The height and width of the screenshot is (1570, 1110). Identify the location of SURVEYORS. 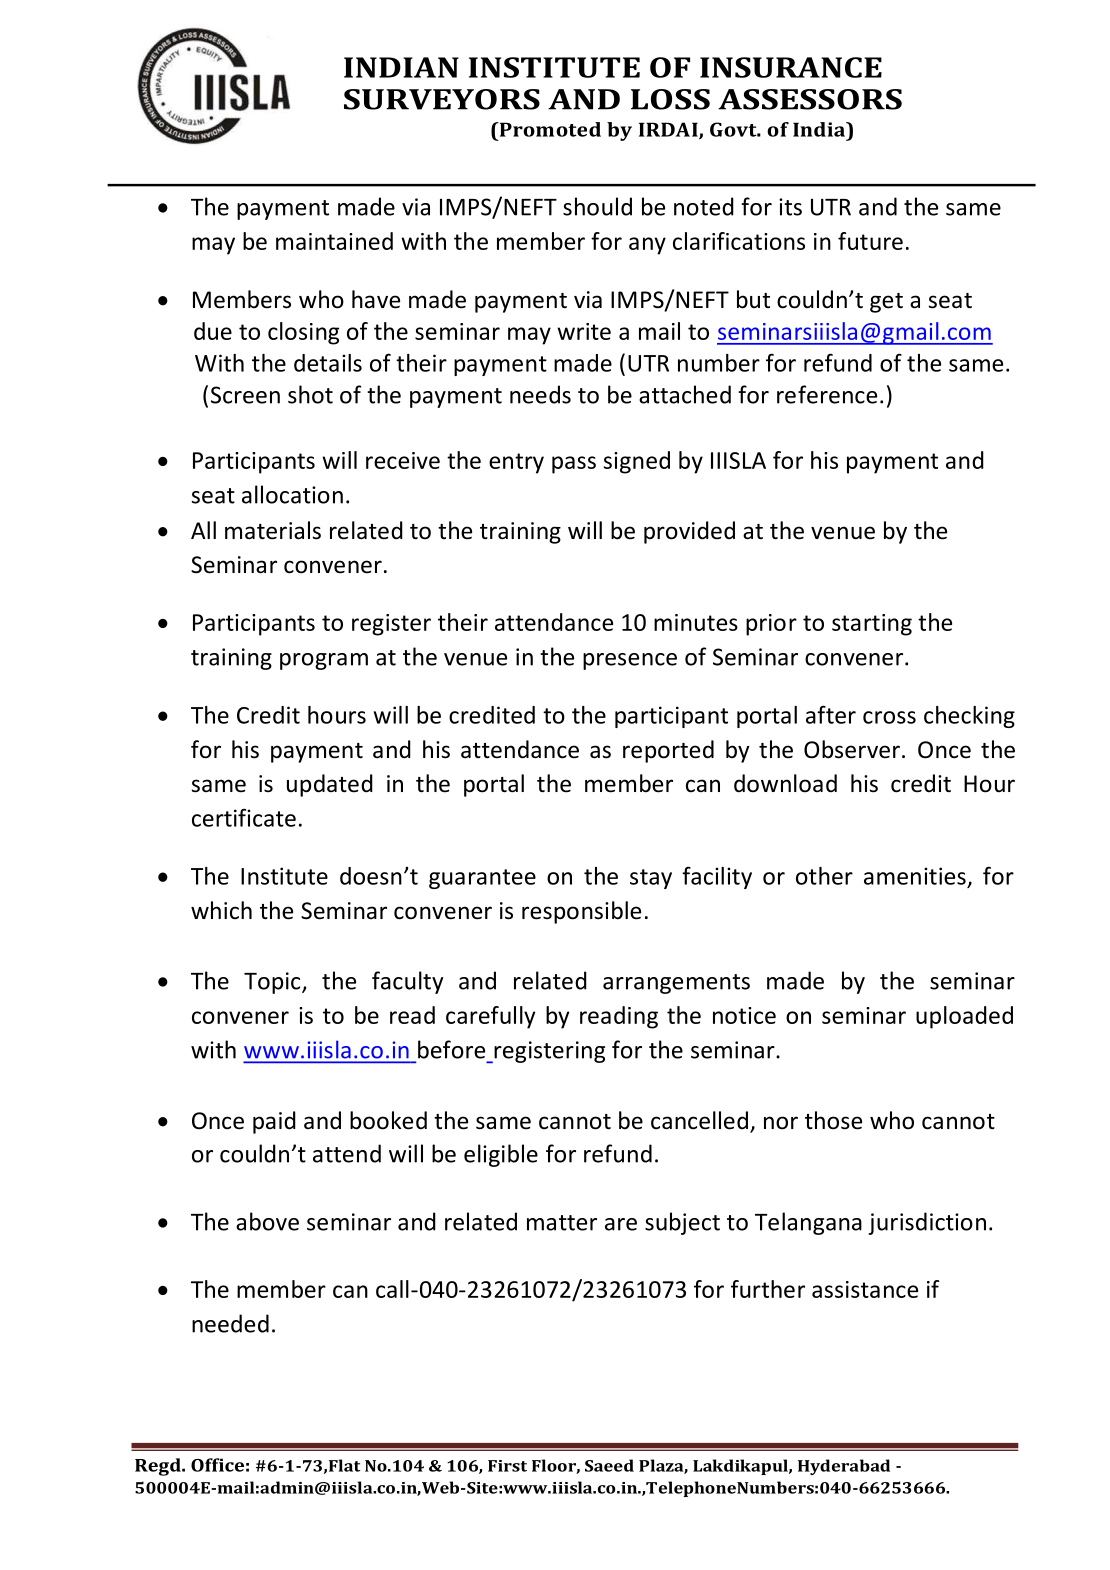
(442, 99).
